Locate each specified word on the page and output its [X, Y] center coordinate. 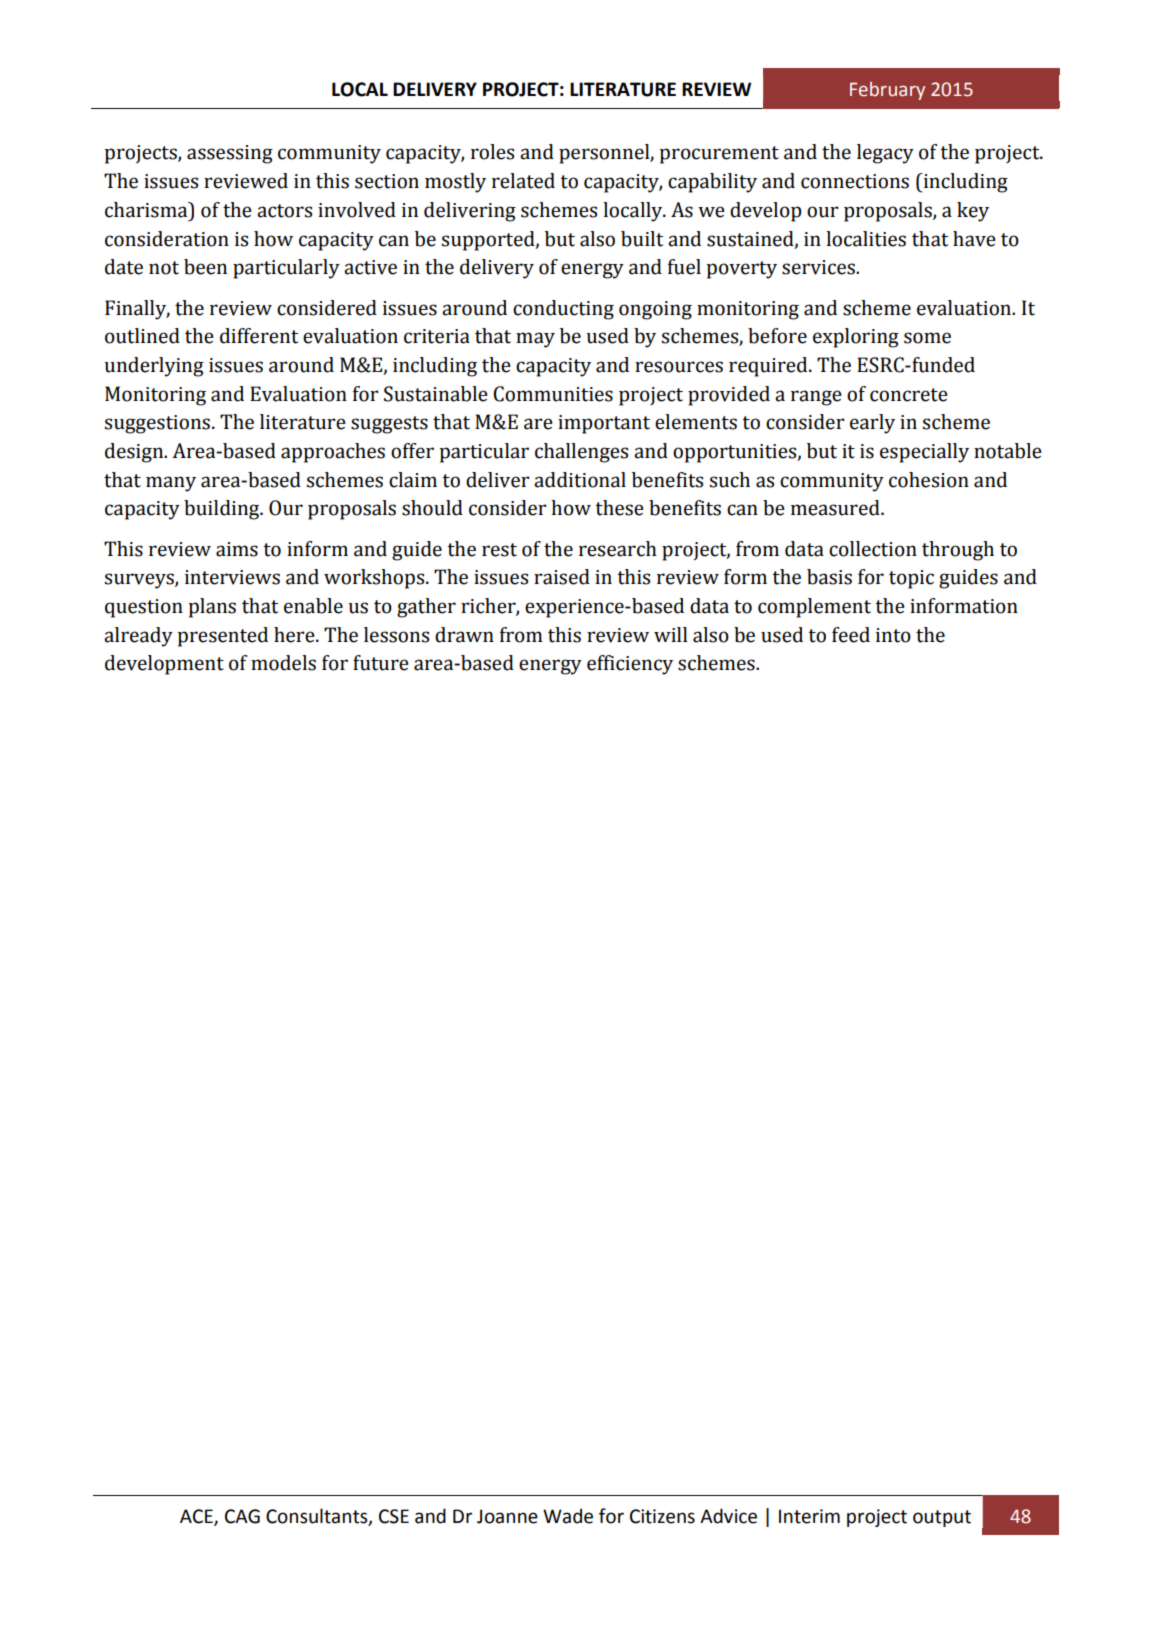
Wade [568, 1516]
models [283, 663]
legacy [885, 154]
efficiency [630, 665]
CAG [242, 1516]
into [893, 635]
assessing [230, 154]
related [523, 181]
